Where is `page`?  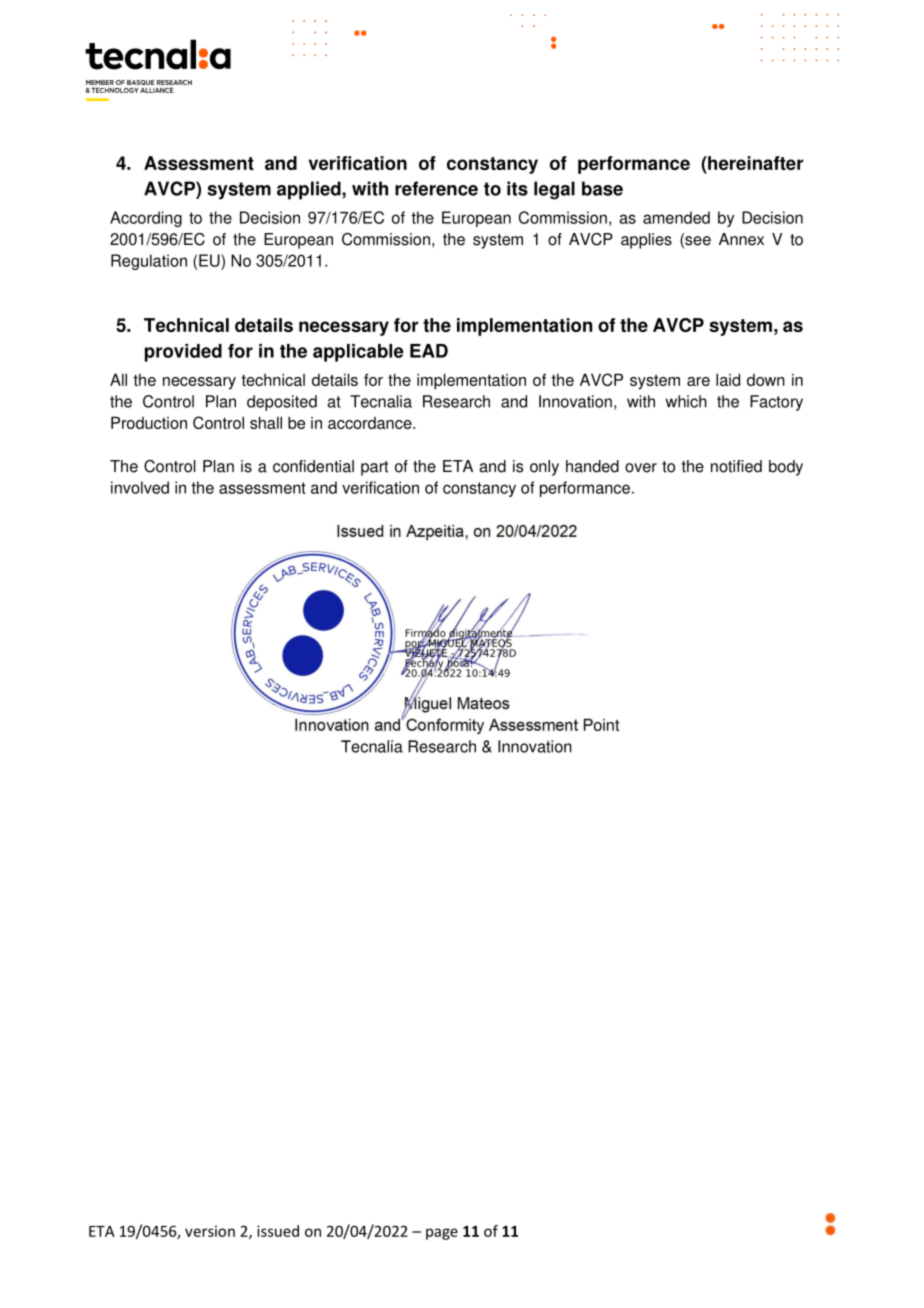
page is located at coordinates (442, 1234).
